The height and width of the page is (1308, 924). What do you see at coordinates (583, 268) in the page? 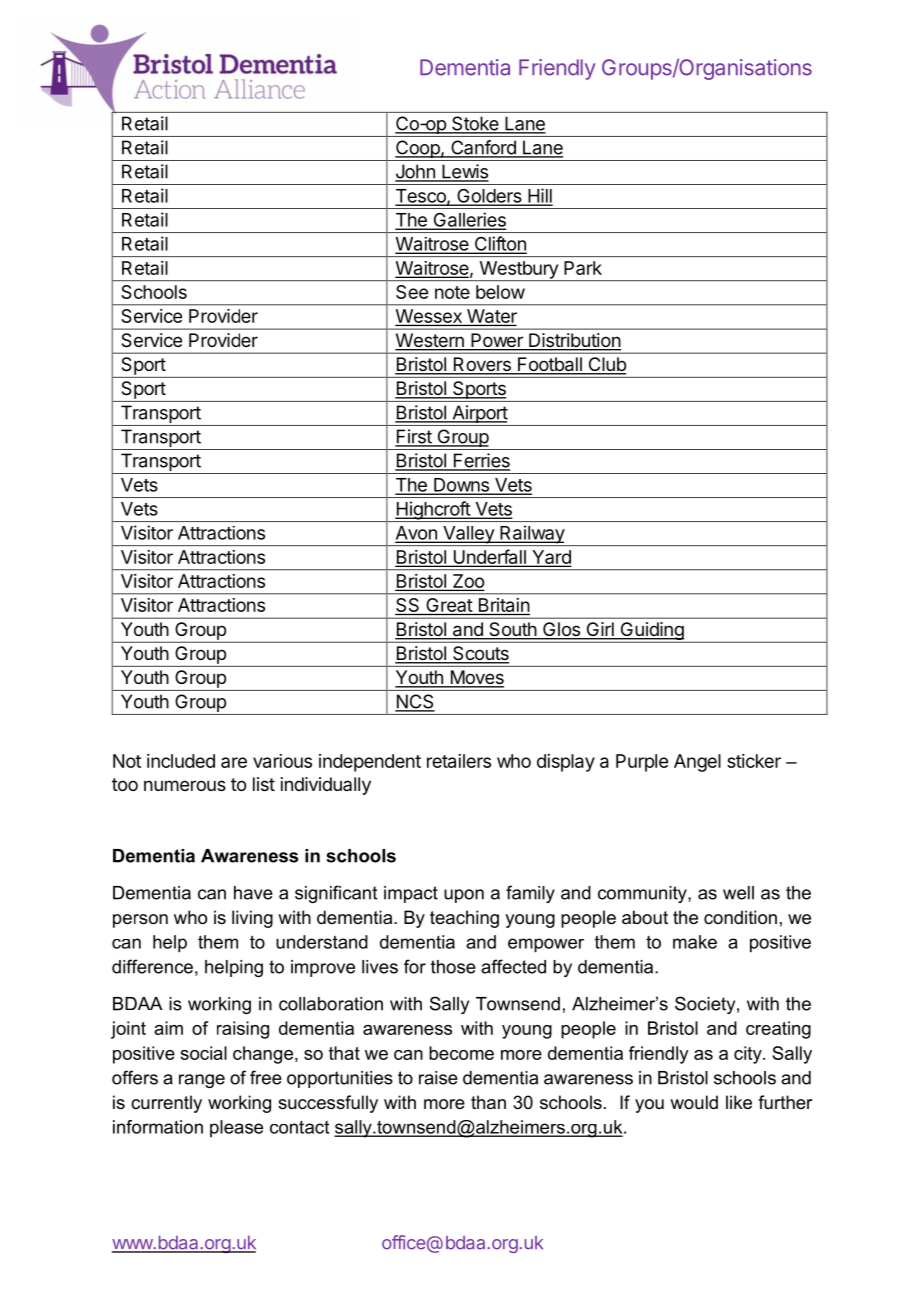
I see `Park` at bounding box center [583, 268].
